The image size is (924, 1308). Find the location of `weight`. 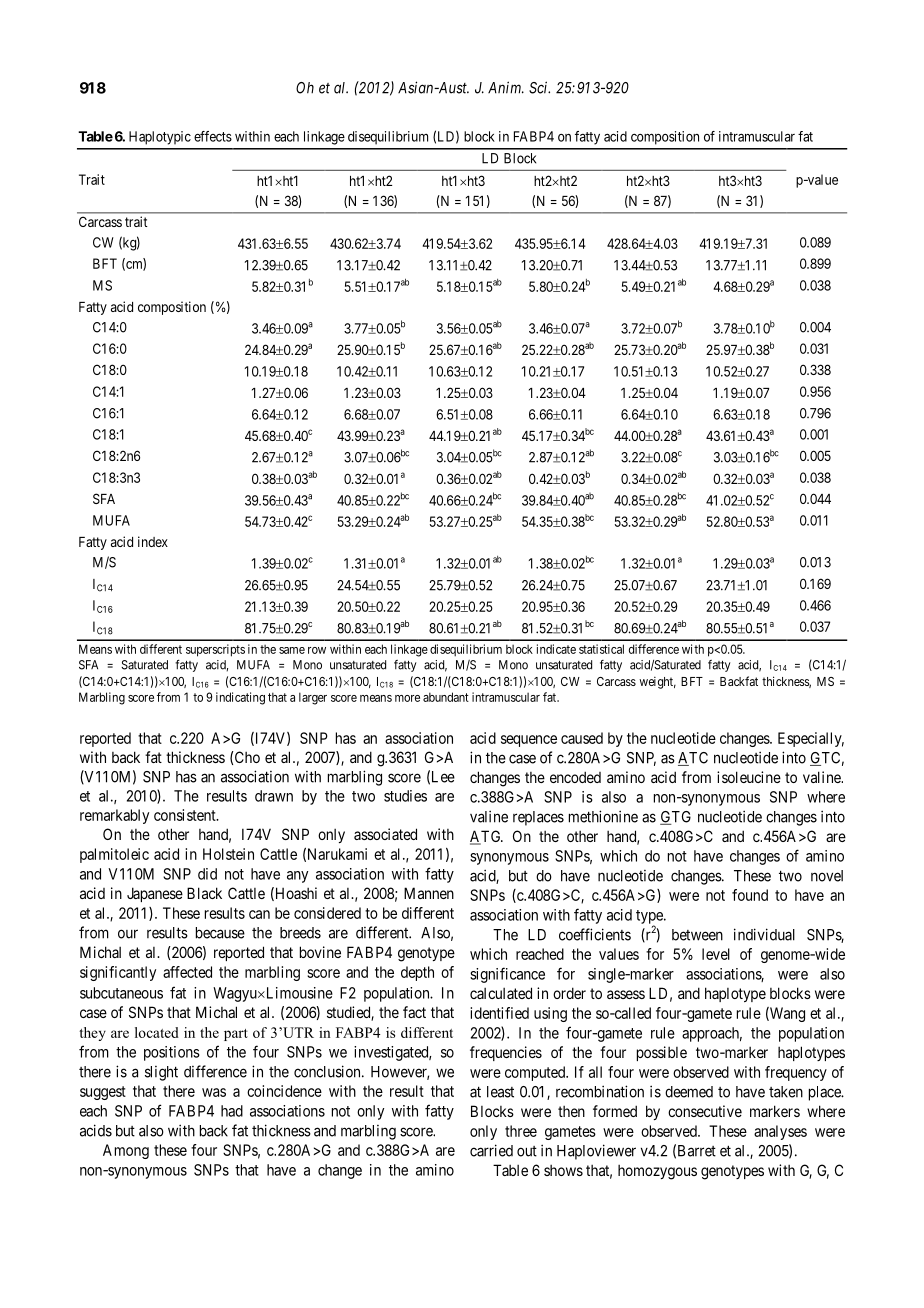

weight is located at coordinates (657, 683).
